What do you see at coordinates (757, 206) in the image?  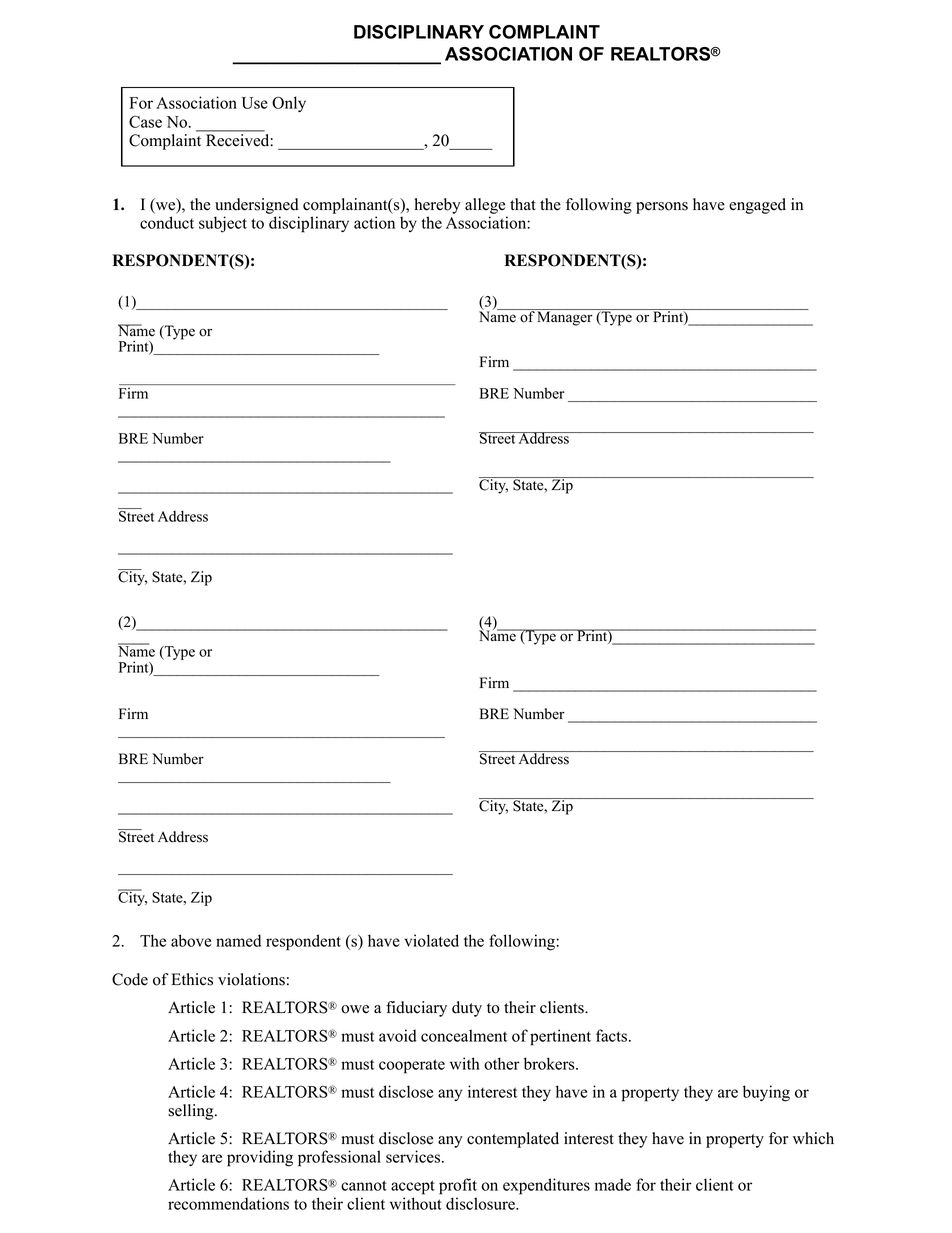 I see `engaged` at bounding box center [757, 206].
